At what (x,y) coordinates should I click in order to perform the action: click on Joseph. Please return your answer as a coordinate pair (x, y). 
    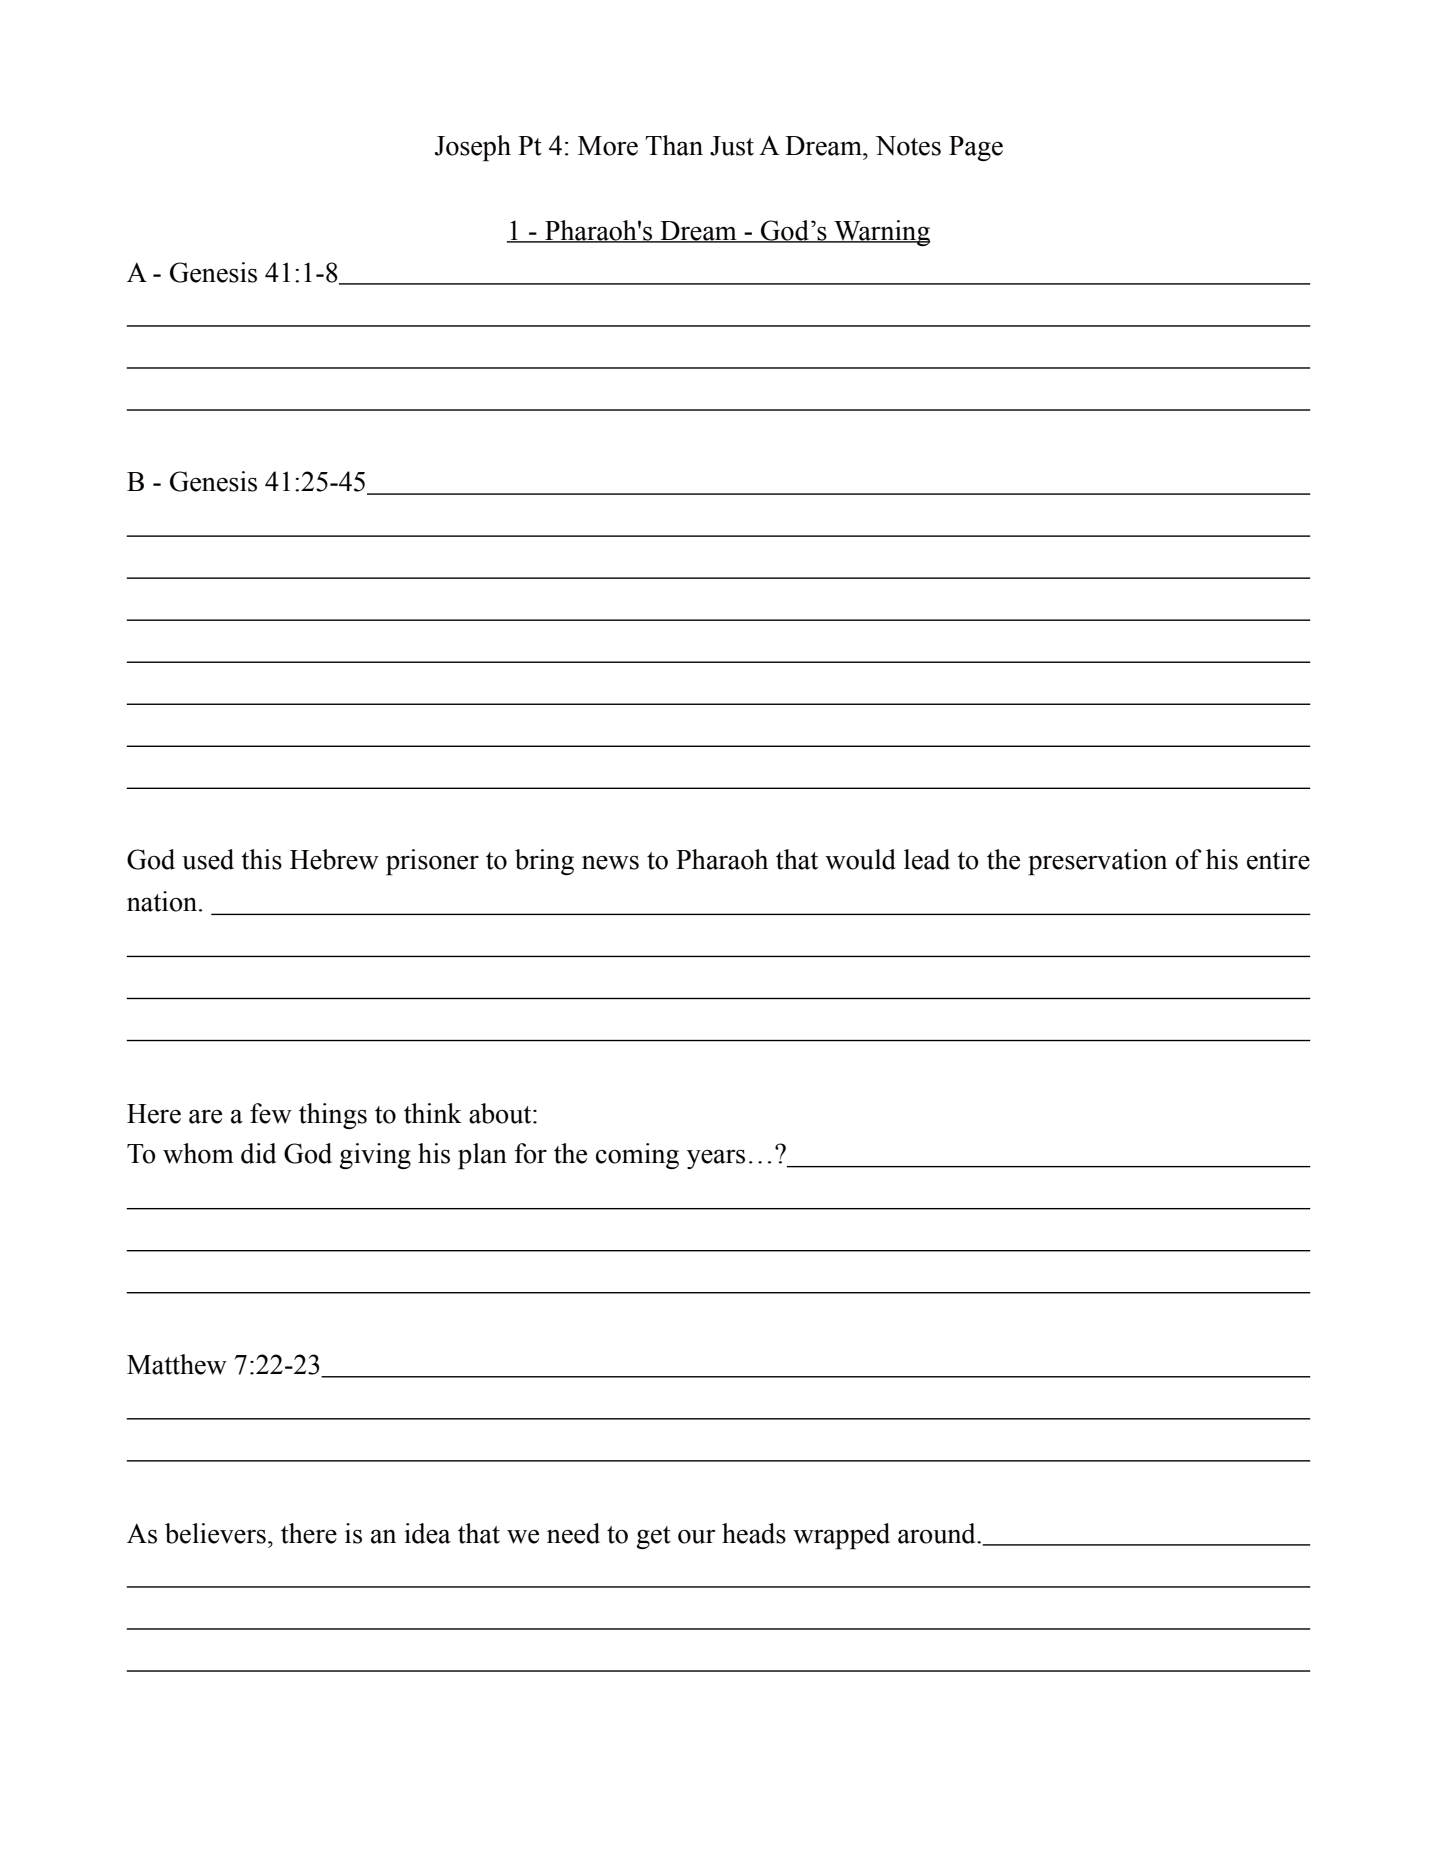
    Looking at the image, I should click on (473, 148).
